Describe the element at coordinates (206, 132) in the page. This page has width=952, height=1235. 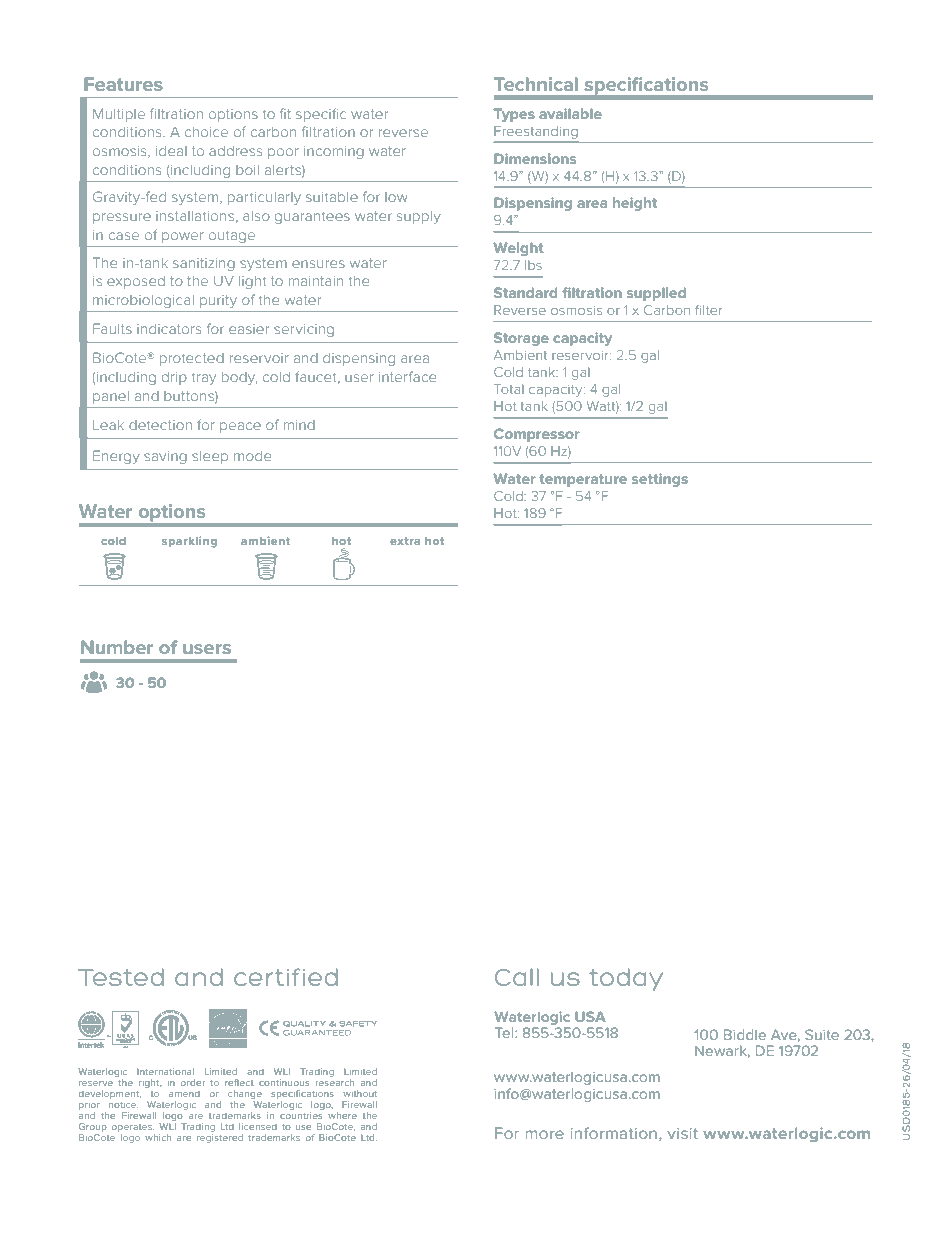
I see `choice` at that location.
